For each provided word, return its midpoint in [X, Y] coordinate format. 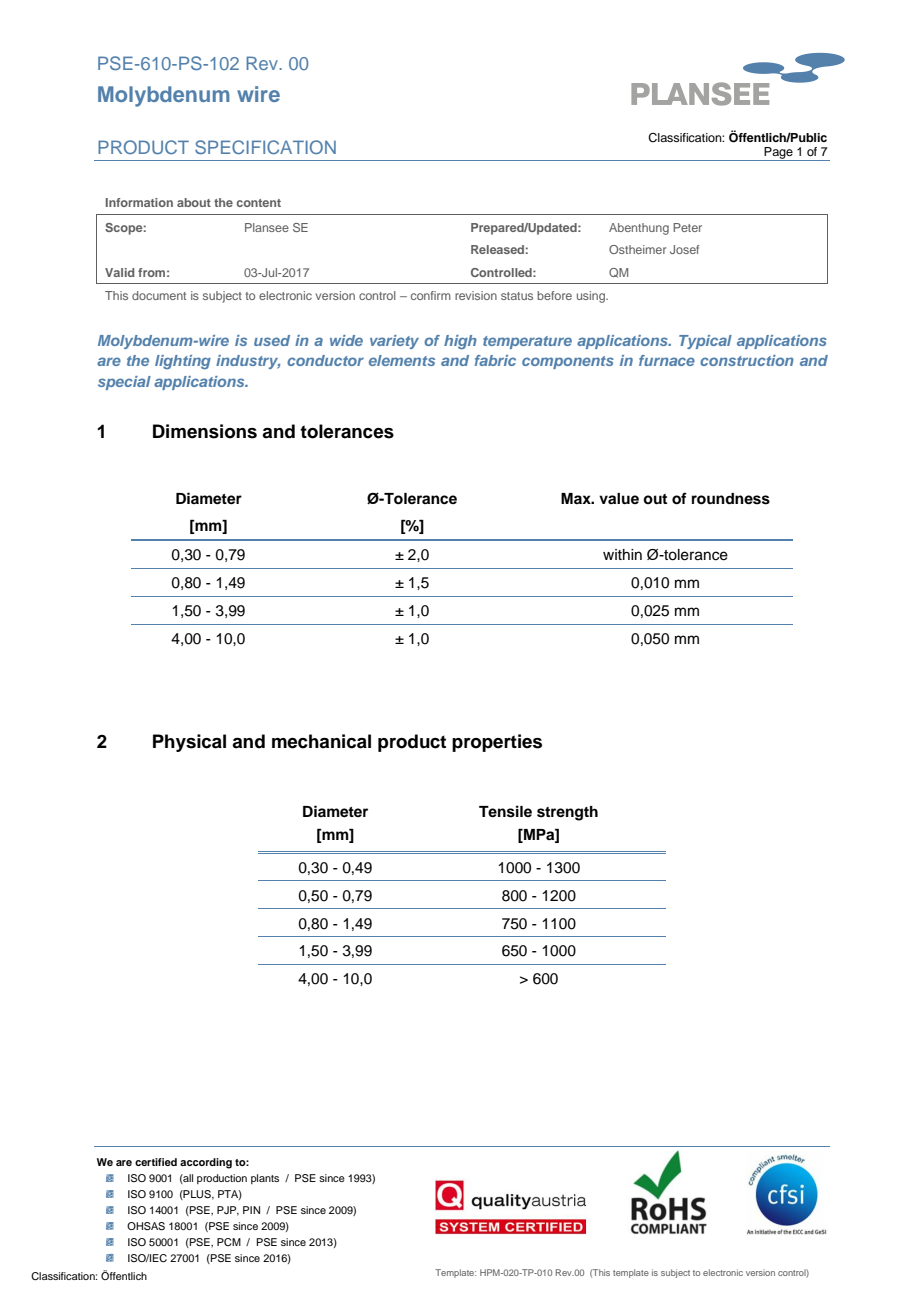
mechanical [321, 741]
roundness [731, 499]
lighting [183, 362]
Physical [189, 743]
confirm [431, 295]
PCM [229, 1242]
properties [497, 743]
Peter [687, 227]
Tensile [505, 811]
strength [567, 813]
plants [265, 1179]
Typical [705, 342]
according [206, 1163]
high [460, 342]
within [622, 554]
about [194, 202]
